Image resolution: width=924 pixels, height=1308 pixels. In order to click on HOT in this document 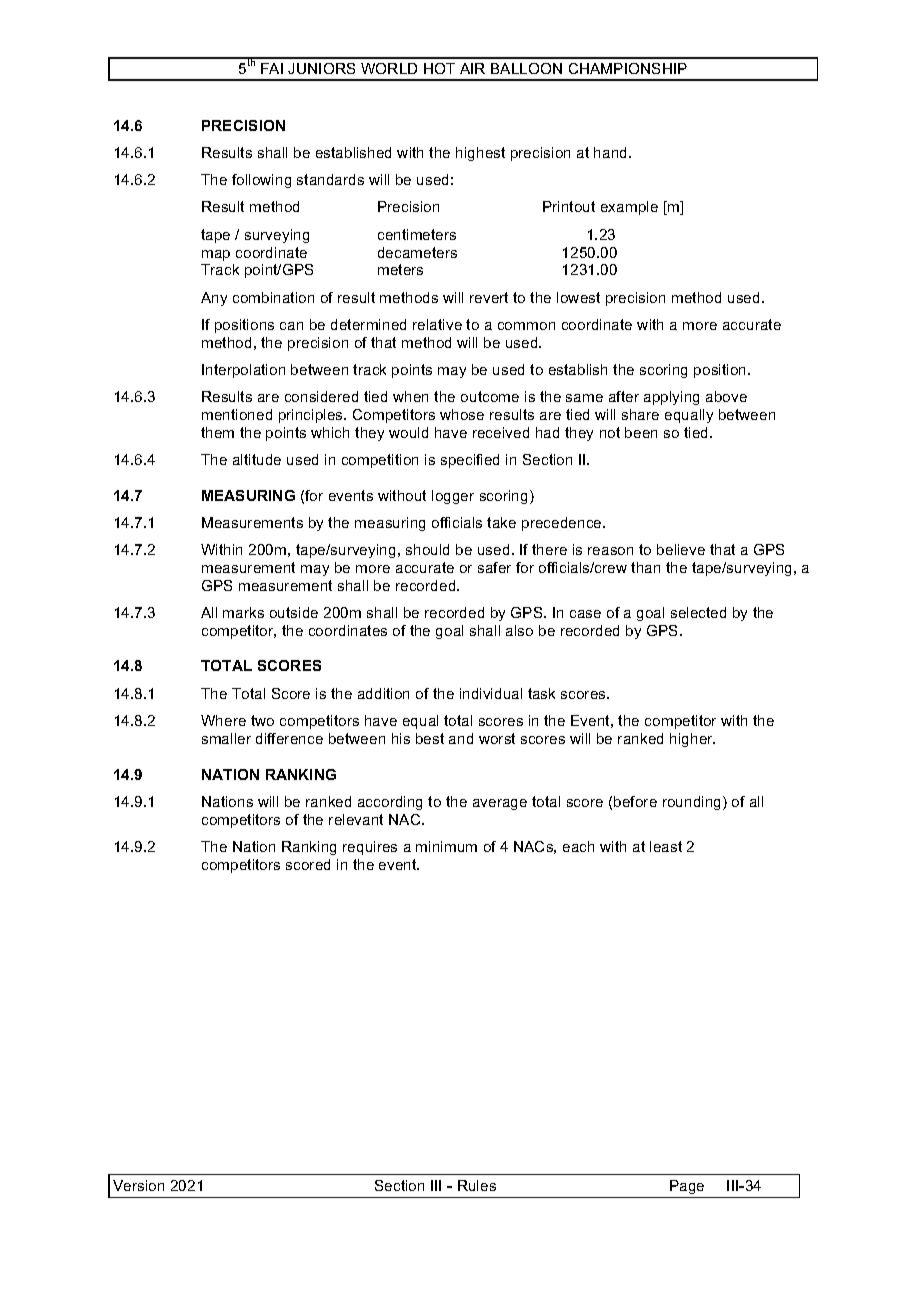, I will do `click(439, 68)`.
